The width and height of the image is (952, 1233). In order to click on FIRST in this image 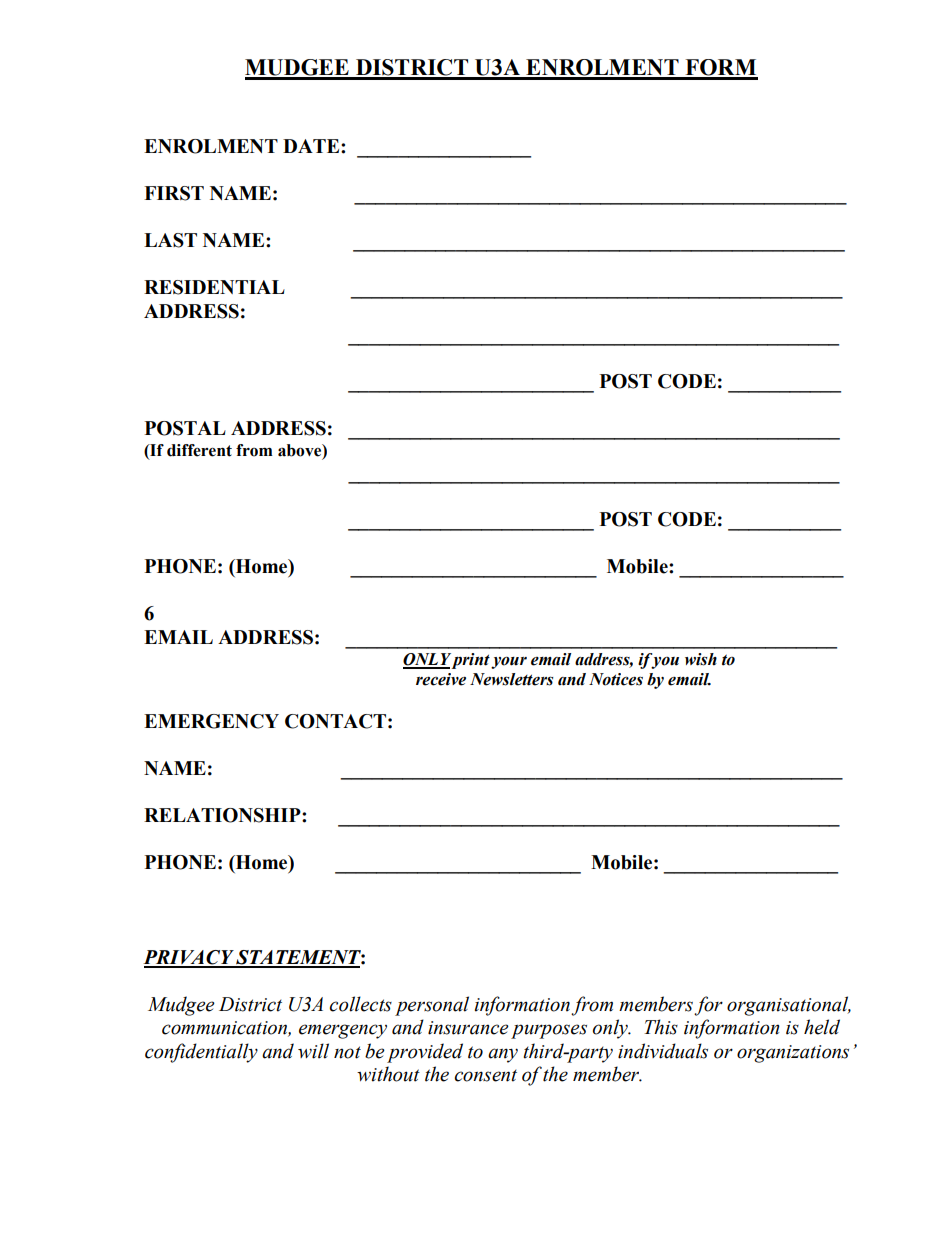, I will do `click(174, 193)`.
